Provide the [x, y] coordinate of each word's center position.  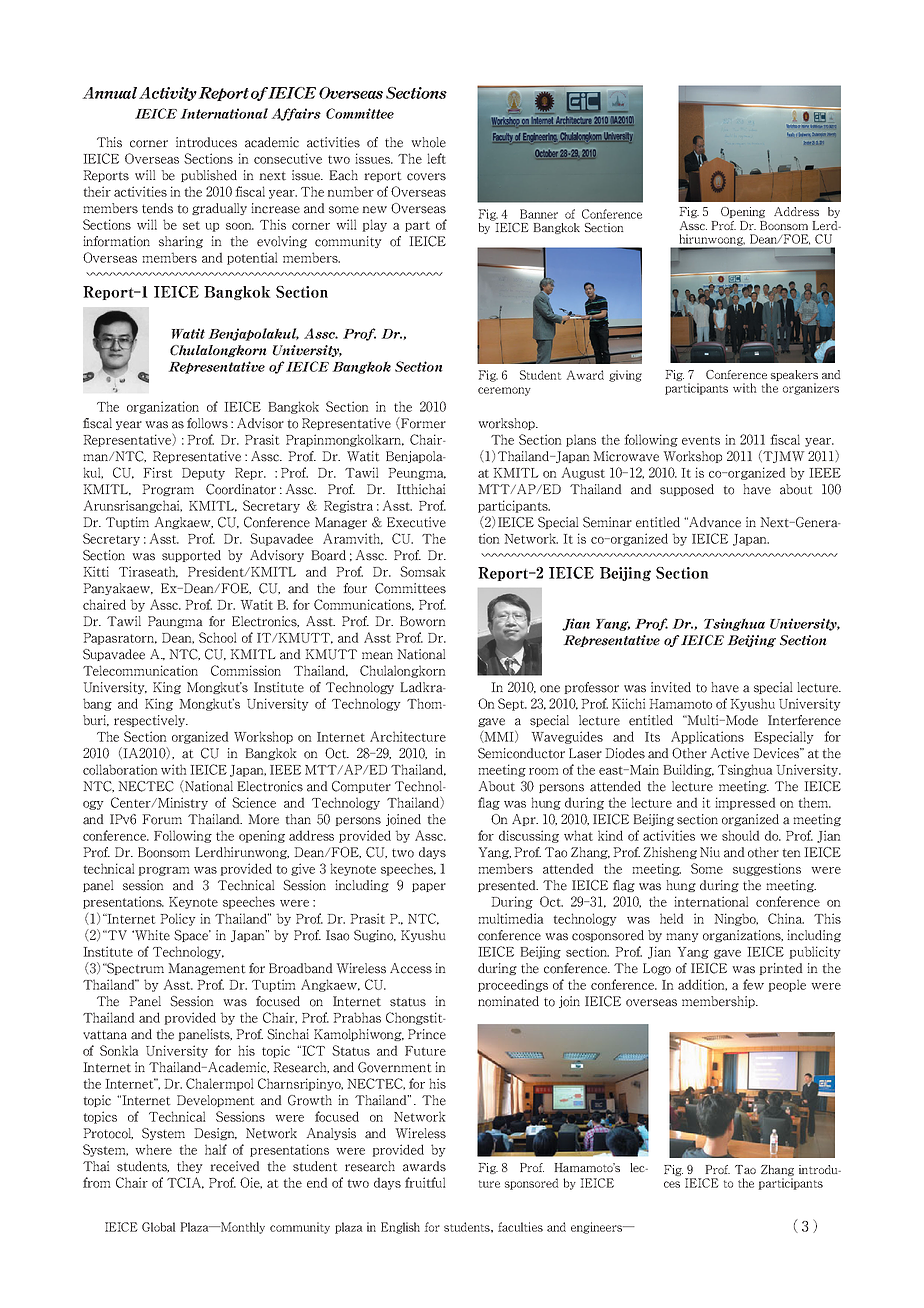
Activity [168, 94]
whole [428, 142]
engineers [598, 1228]
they [190, 1167]
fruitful [425, 1182]
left [436, 158]
